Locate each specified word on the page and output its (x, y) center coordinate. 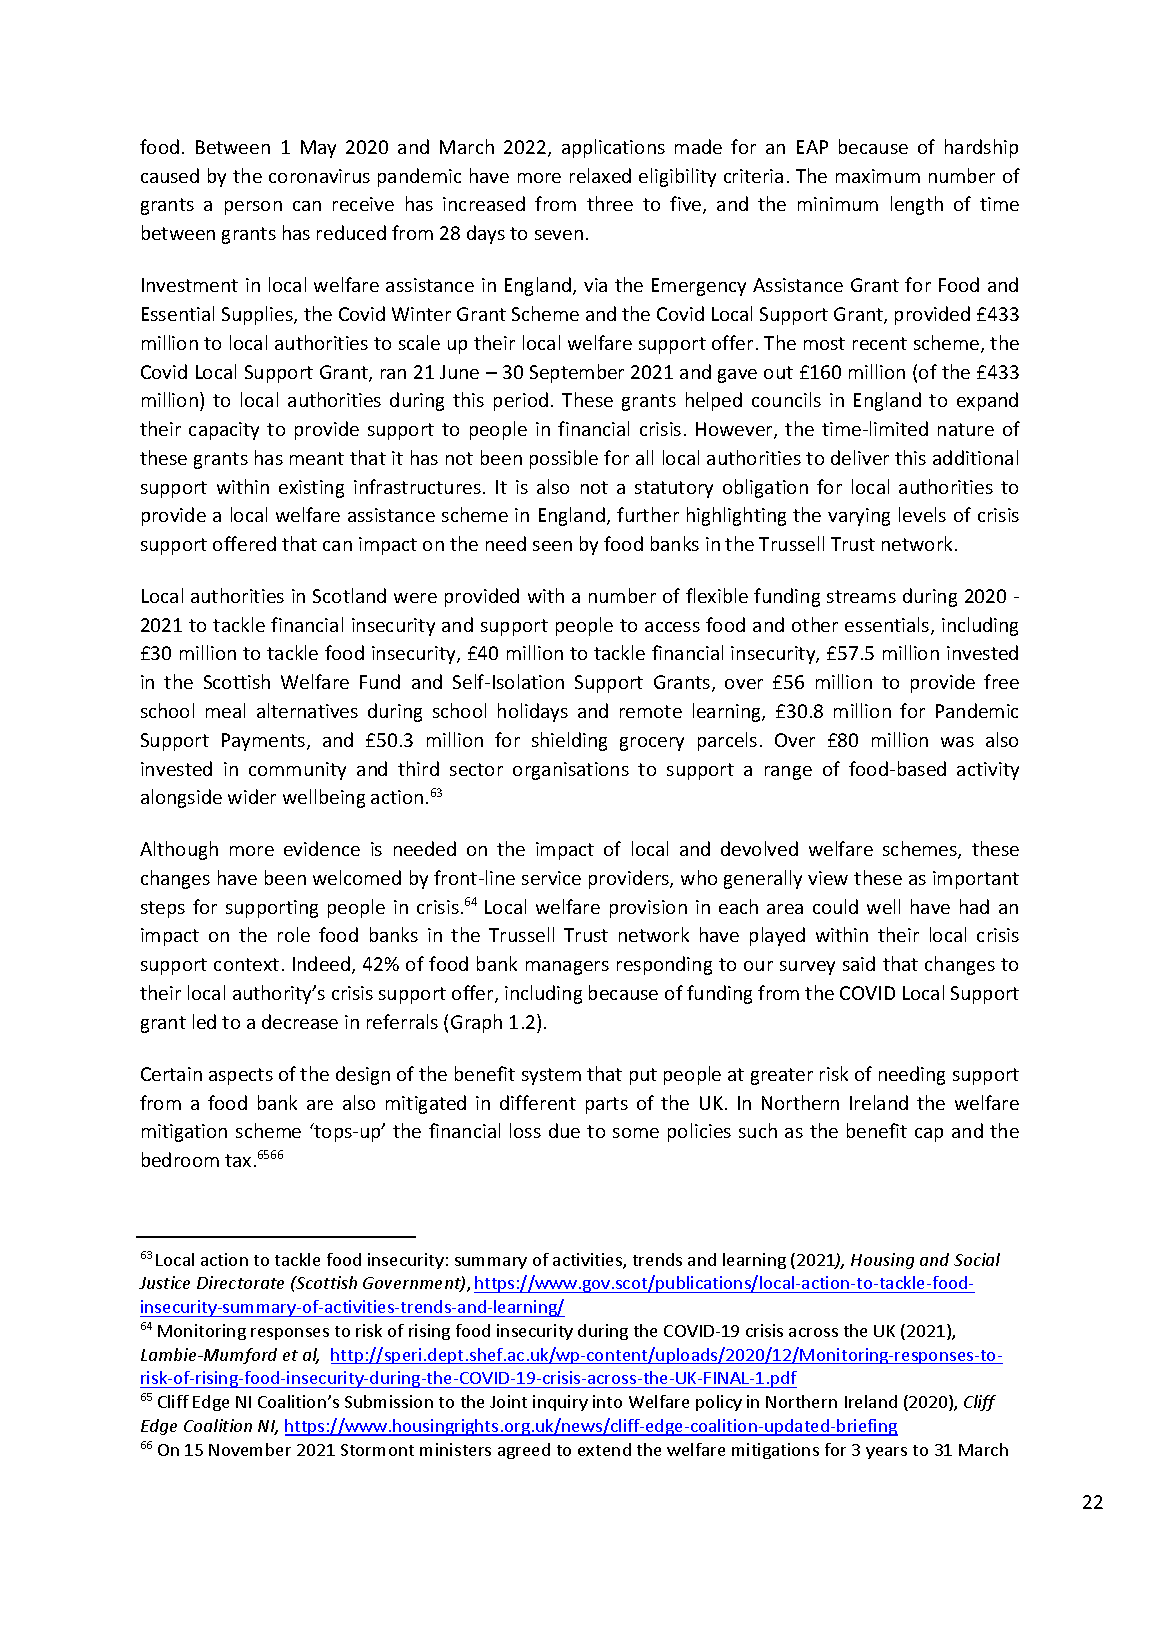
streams (861, 596)
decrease (300, 1021)
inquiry (560, 1403)
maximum (878, 176)
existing (311, 489)
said (859, 963)
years (886, 1453)
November (250, 1449)
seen (552, 546)
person (253, 208)
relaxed (600, 175)
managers (567, 968)
